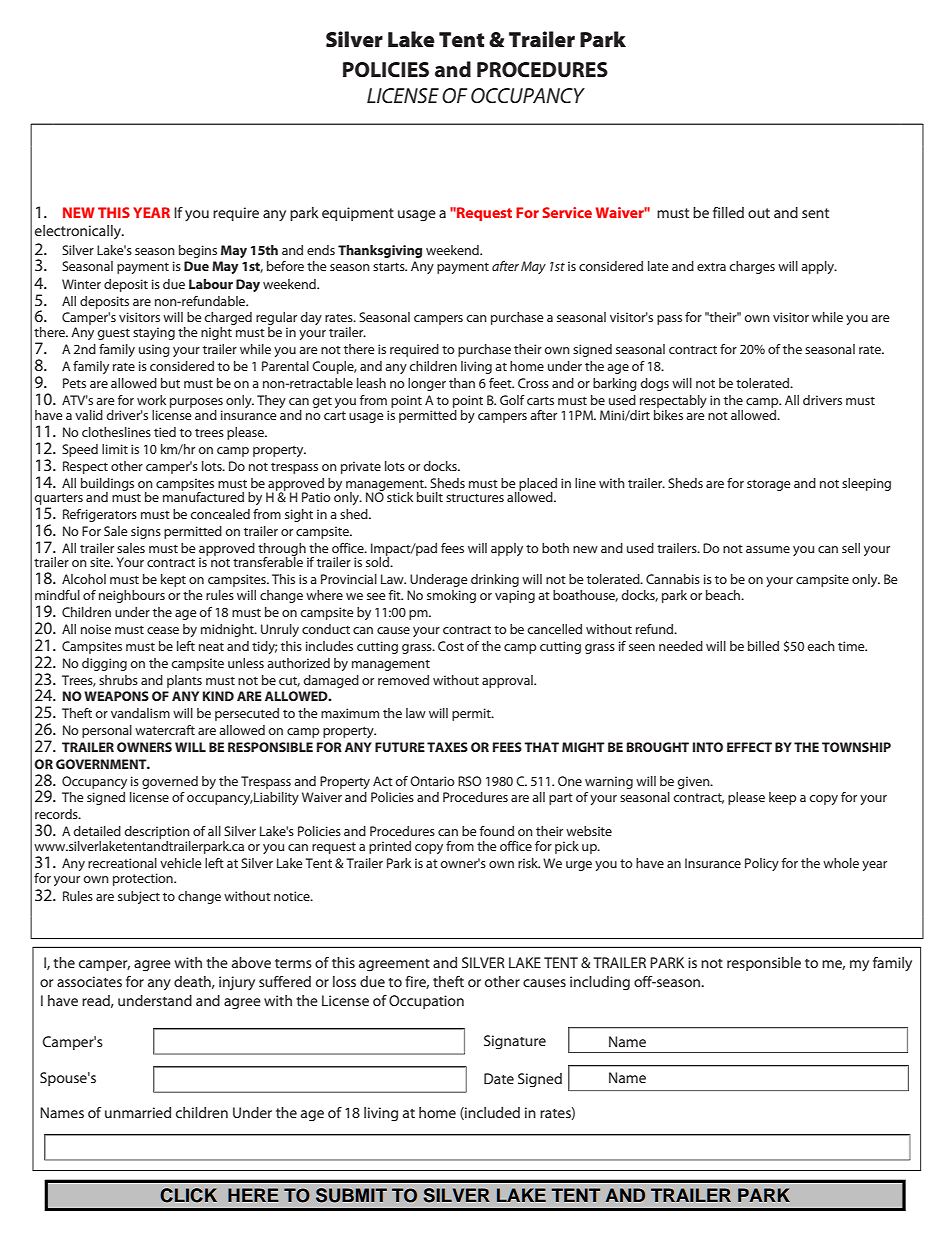  What do you see at coordinates (600, 983) in the screenshot?
I see `including` at bounding box center [600, 983].
